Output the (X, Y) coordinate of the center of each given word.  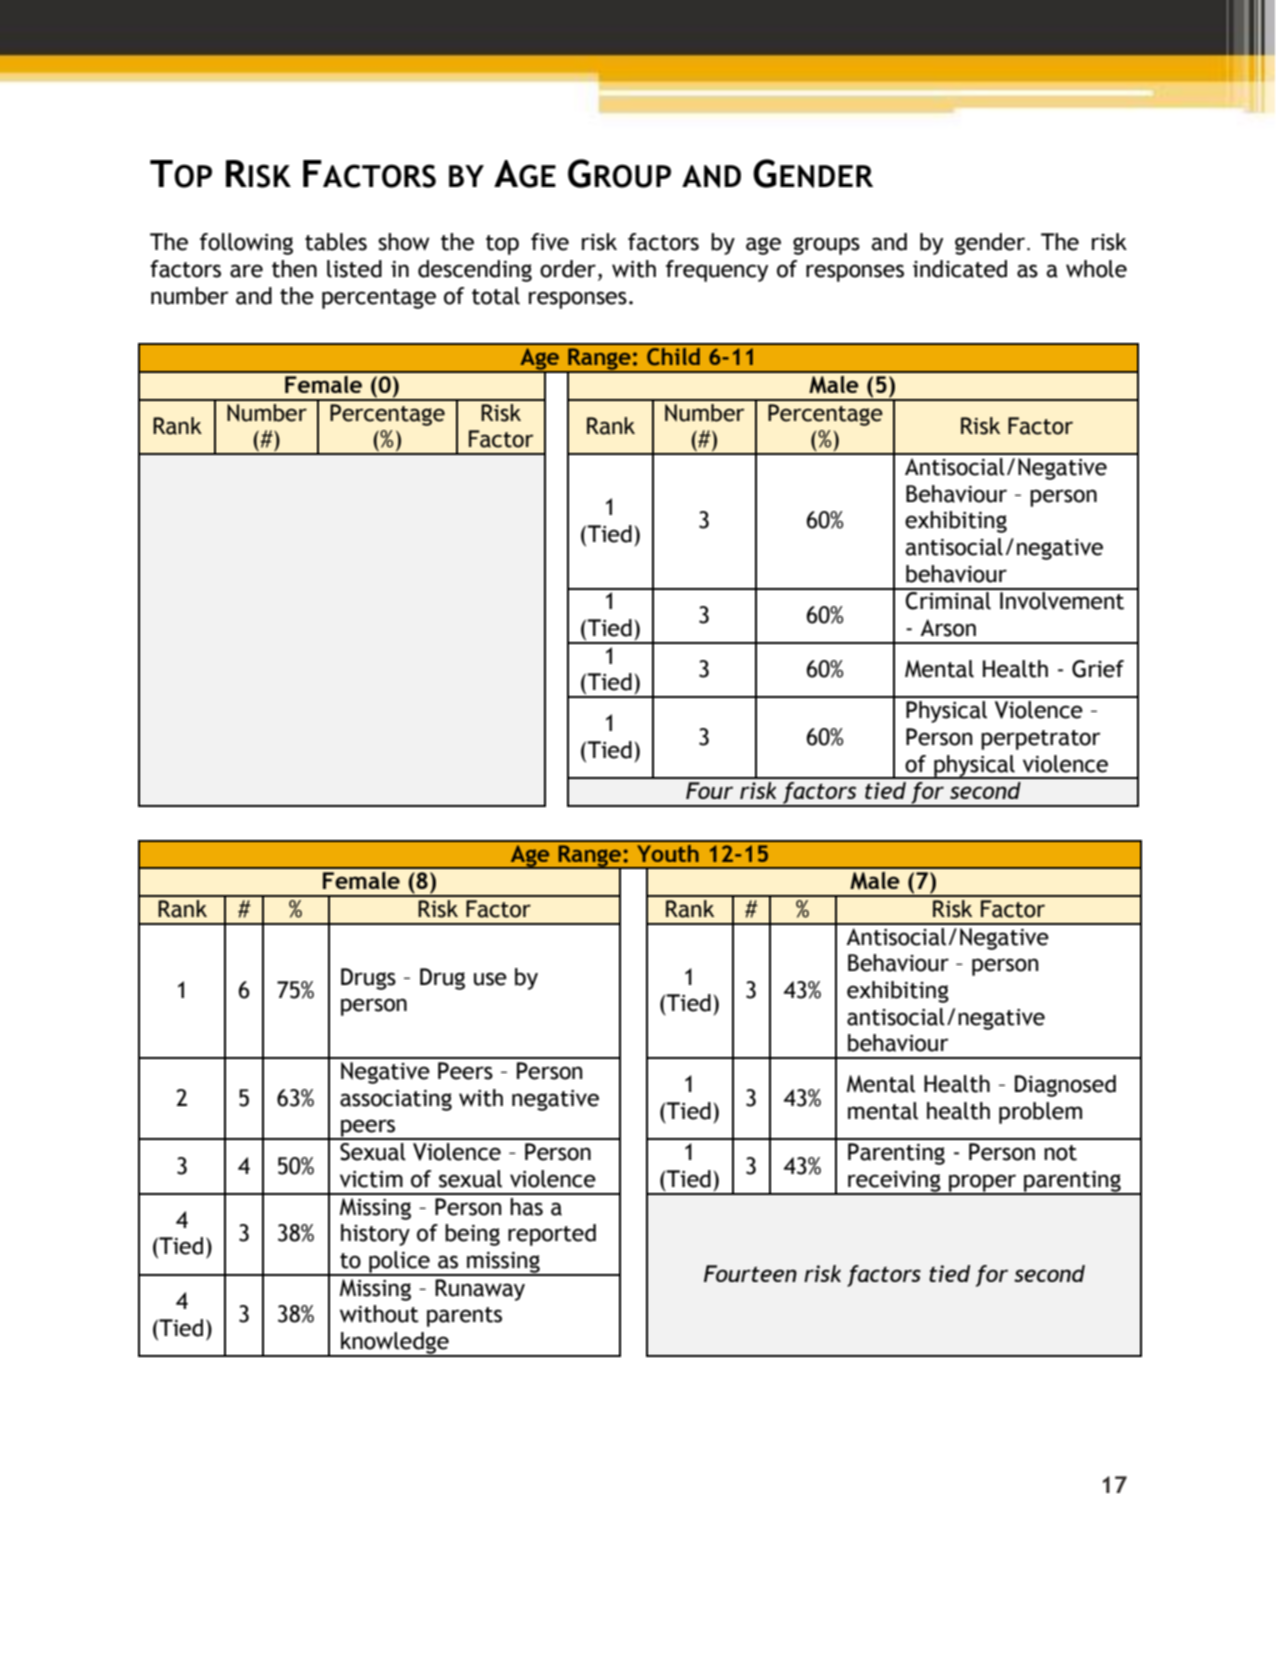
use (490, 979)
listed (354, 269)
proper (983, 1184)
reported (552, 1235)
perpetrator (1041, 740)
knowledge (395, 1344)
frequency (717, 271)
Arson (948, 628)
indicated (960, 269)
